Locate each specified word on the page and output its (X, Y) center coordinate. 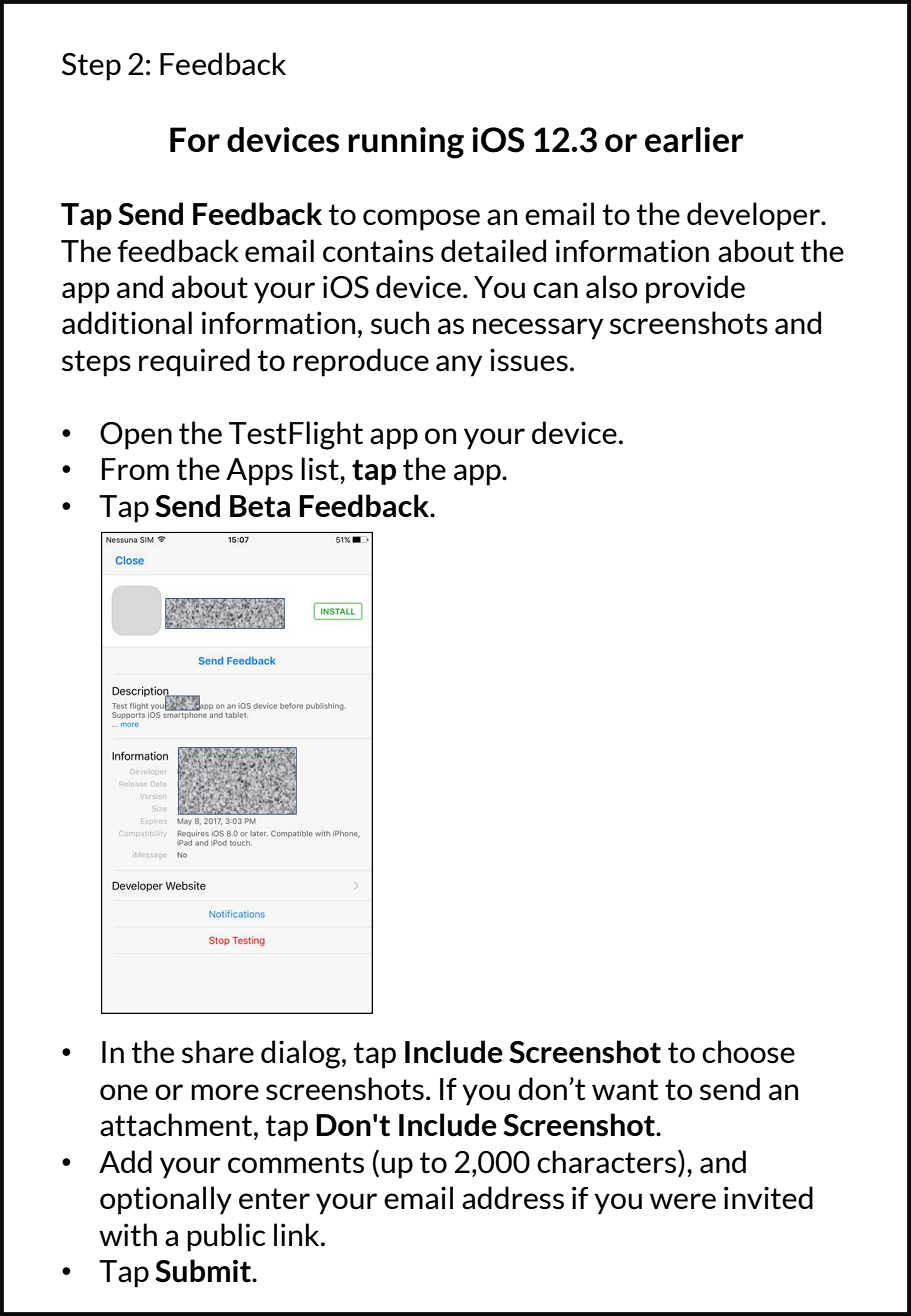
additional (127, 323)
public (226, 1237)
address (513, 1198)
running (406, 143)
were (683, 1201)
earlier (694, 140)
